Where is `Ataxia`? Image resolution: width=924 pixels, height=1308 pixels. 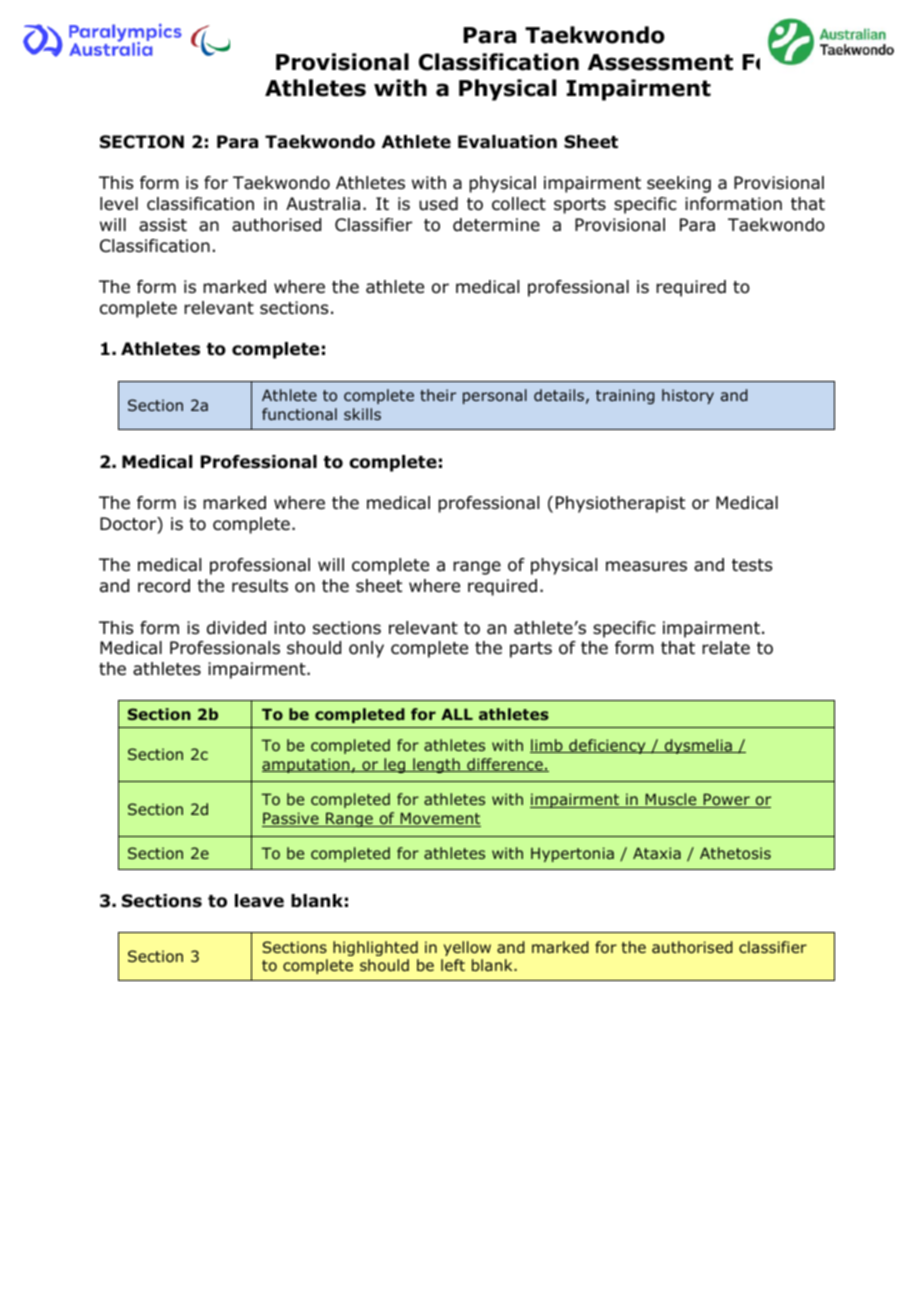
Ataxia is located at coordinates (657, 853).
